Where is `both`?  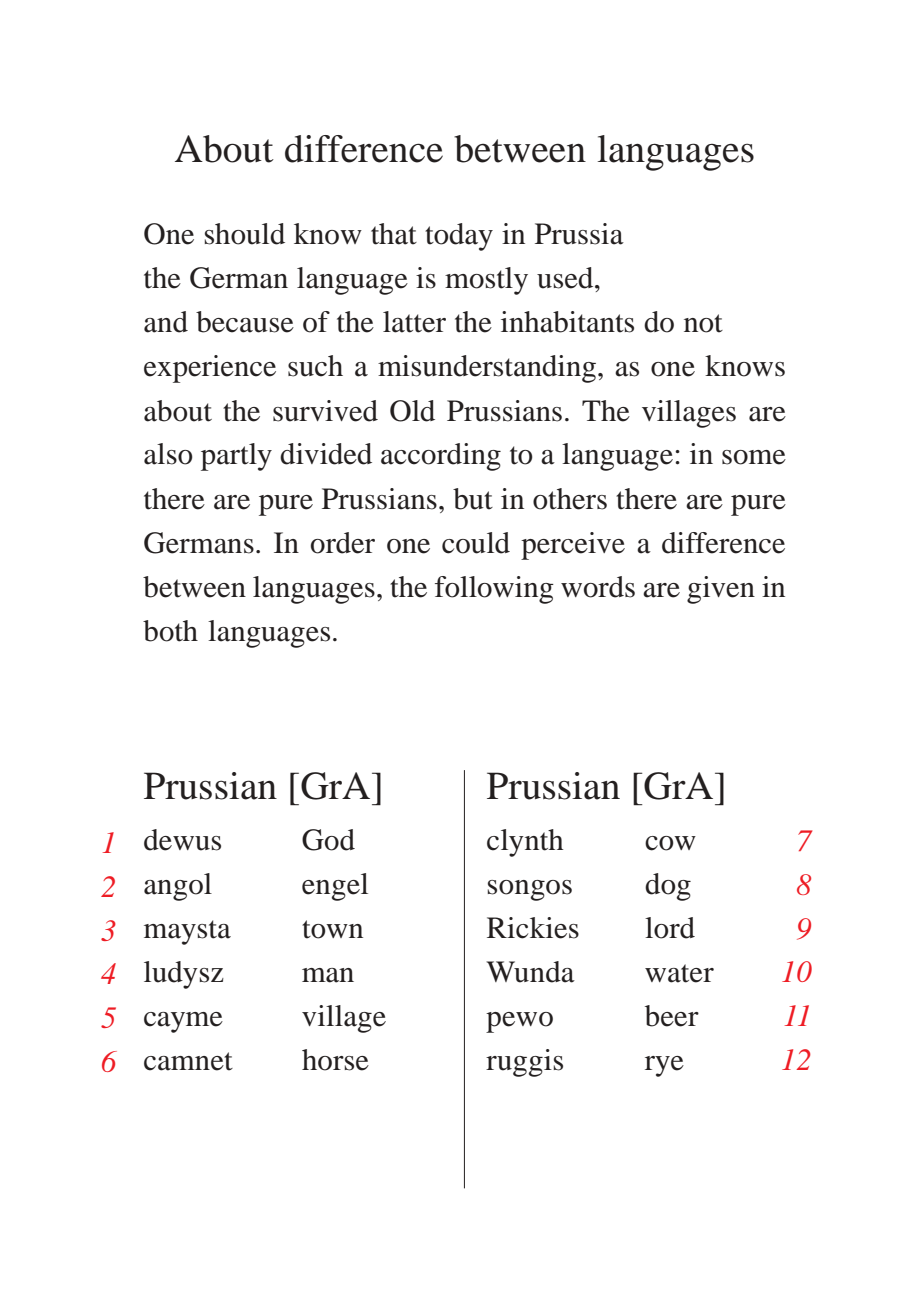 both is located at coordinates (170, 631).
